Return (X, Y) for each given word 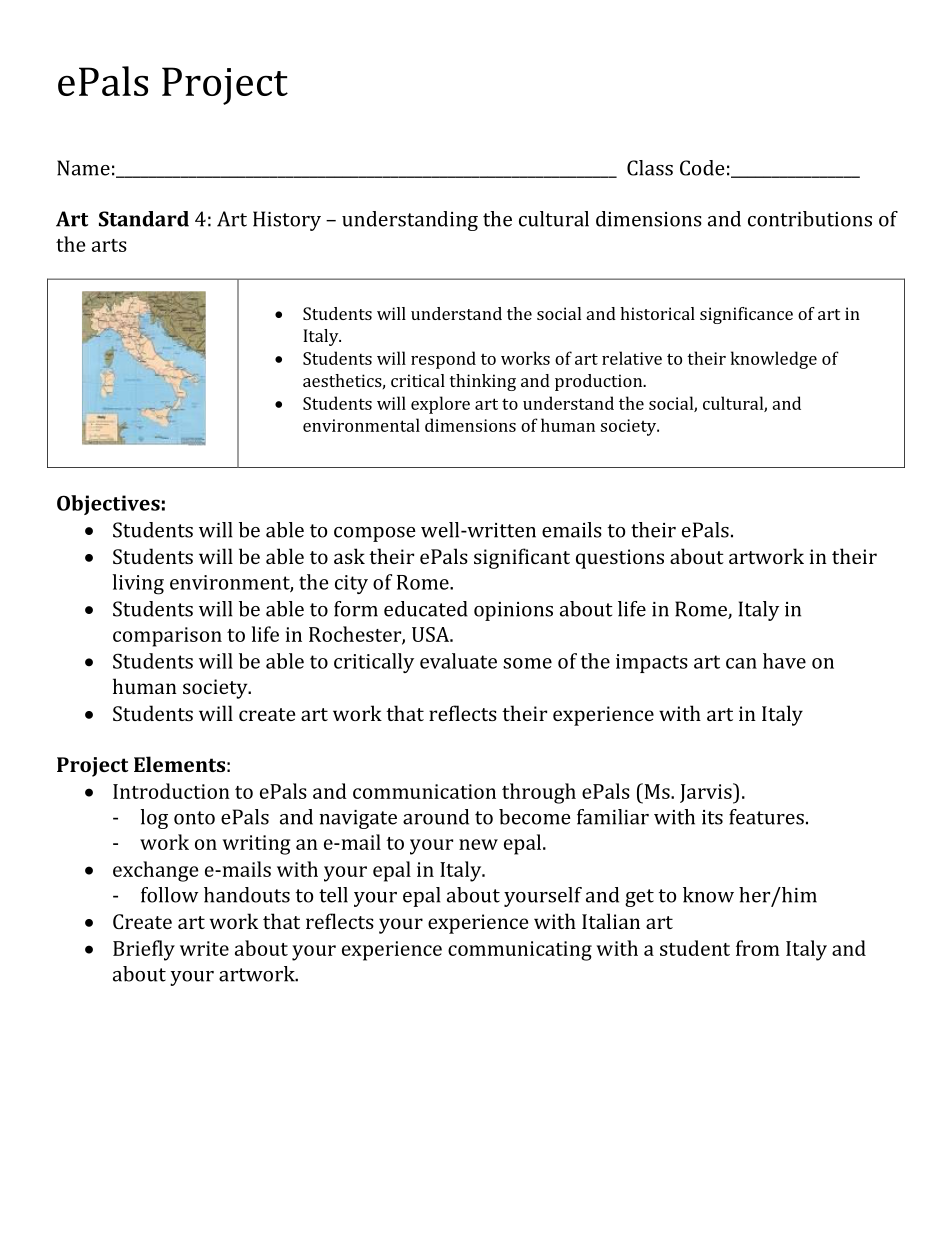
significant (522, 558)
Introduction (171, 791)
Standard (144, 219)
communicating (520, 951)
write (204, 948)
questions (620, 559)
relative (632, 358)
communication (424, 791)
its (712, 817)
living (138, 584)
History (287, 221)
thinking (483, 382)
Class (650, 168)
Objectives (108, 505)
